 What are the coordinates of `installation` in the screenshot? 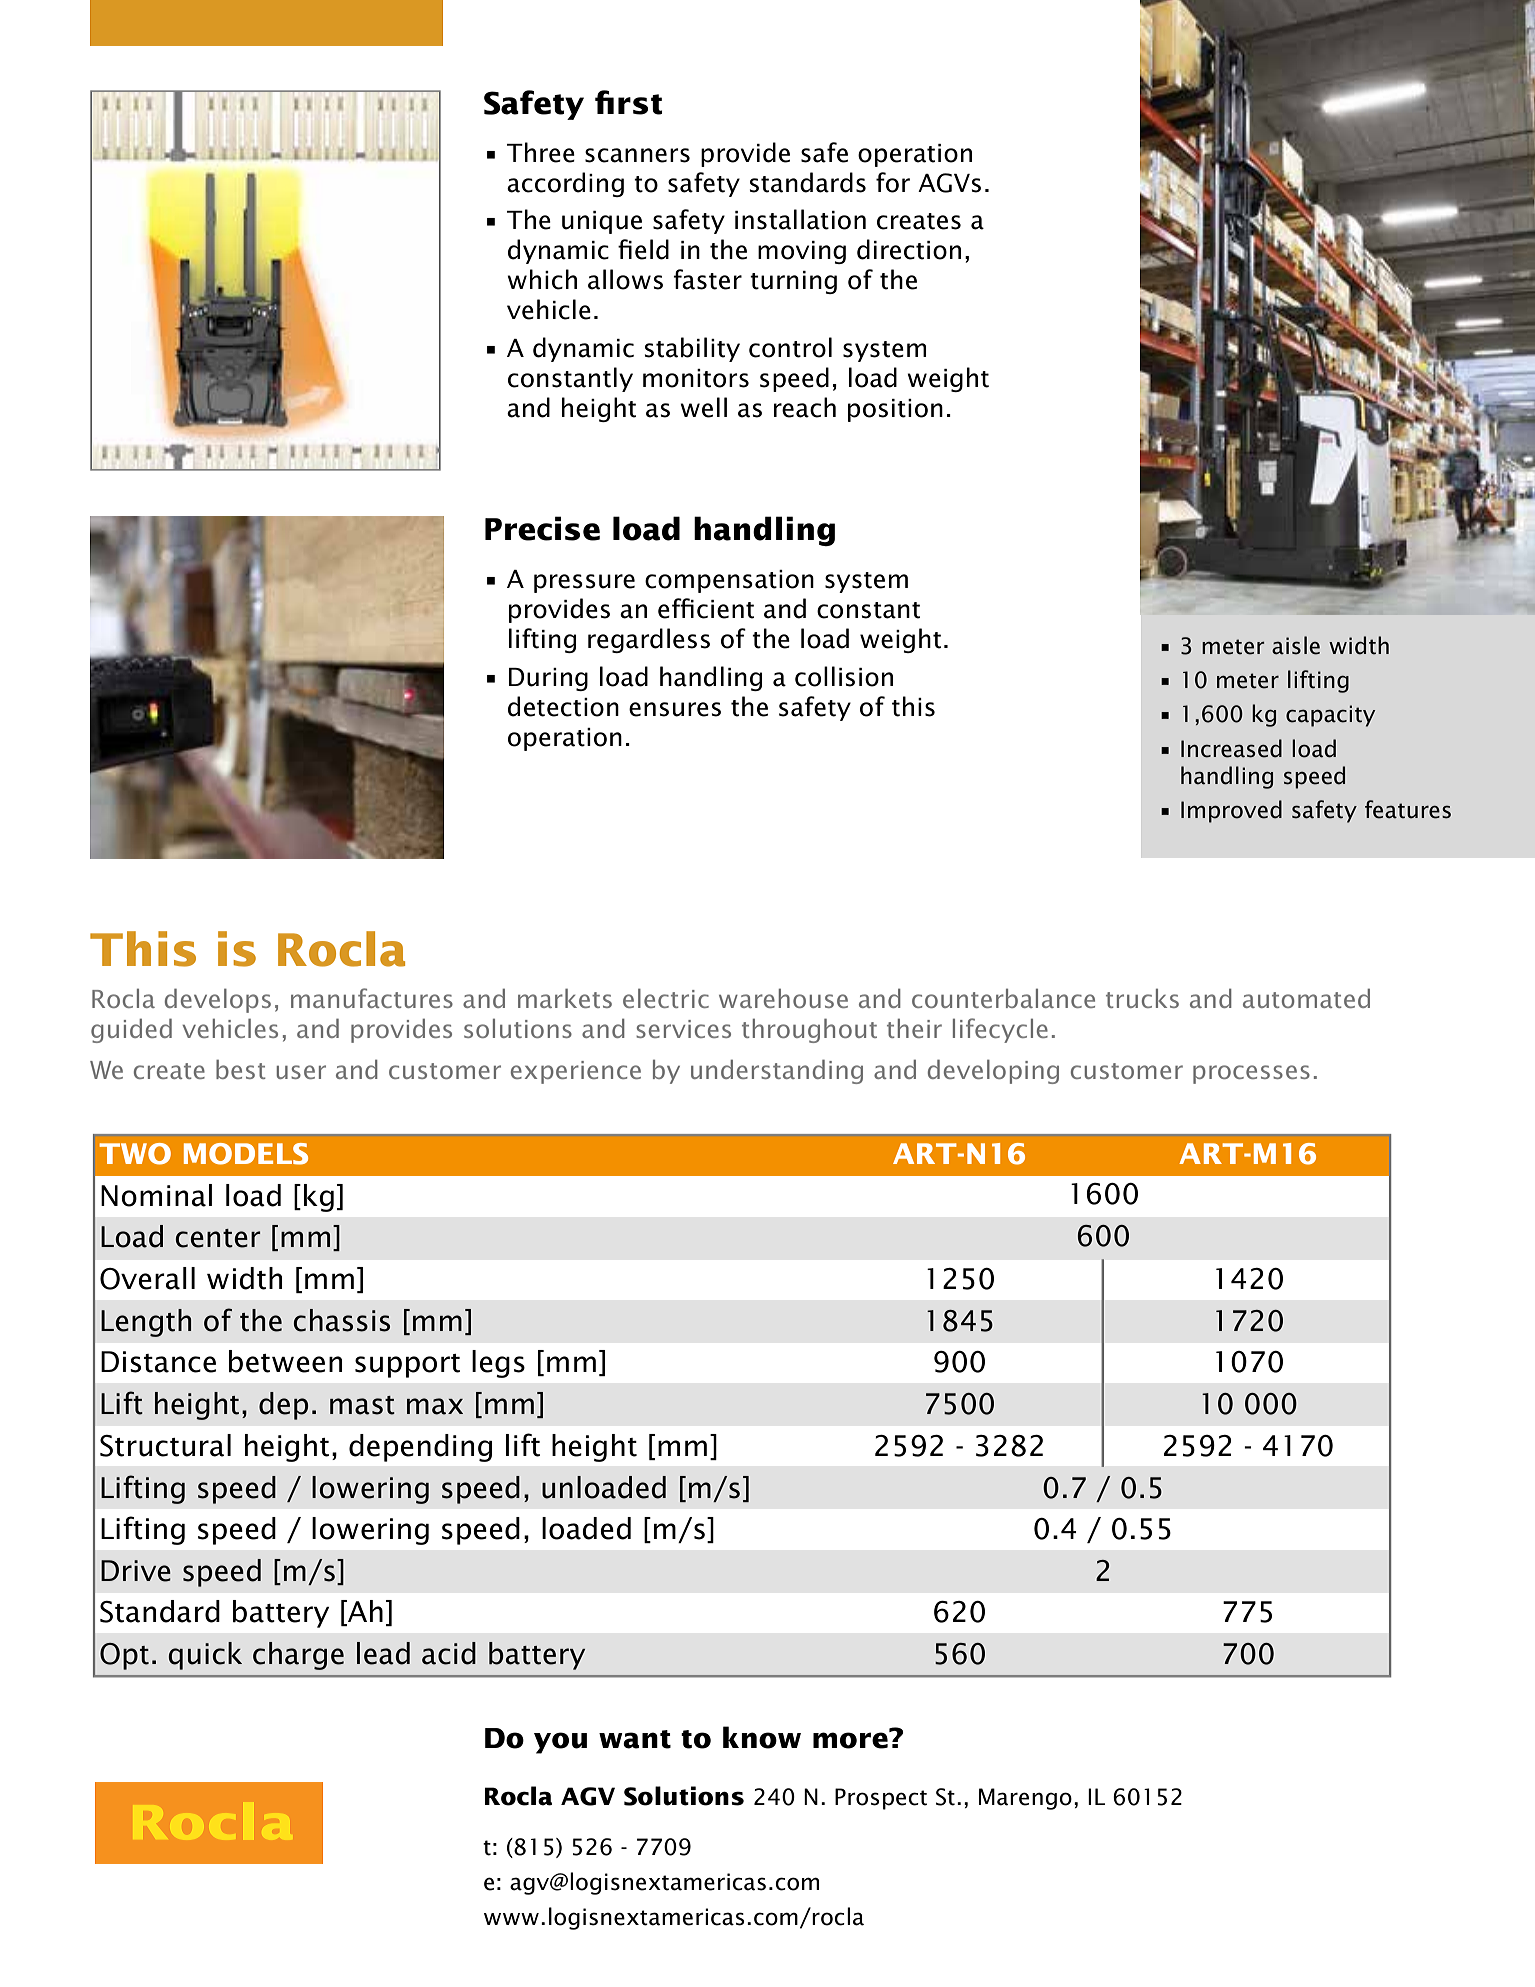 It's located at (800, 219).
